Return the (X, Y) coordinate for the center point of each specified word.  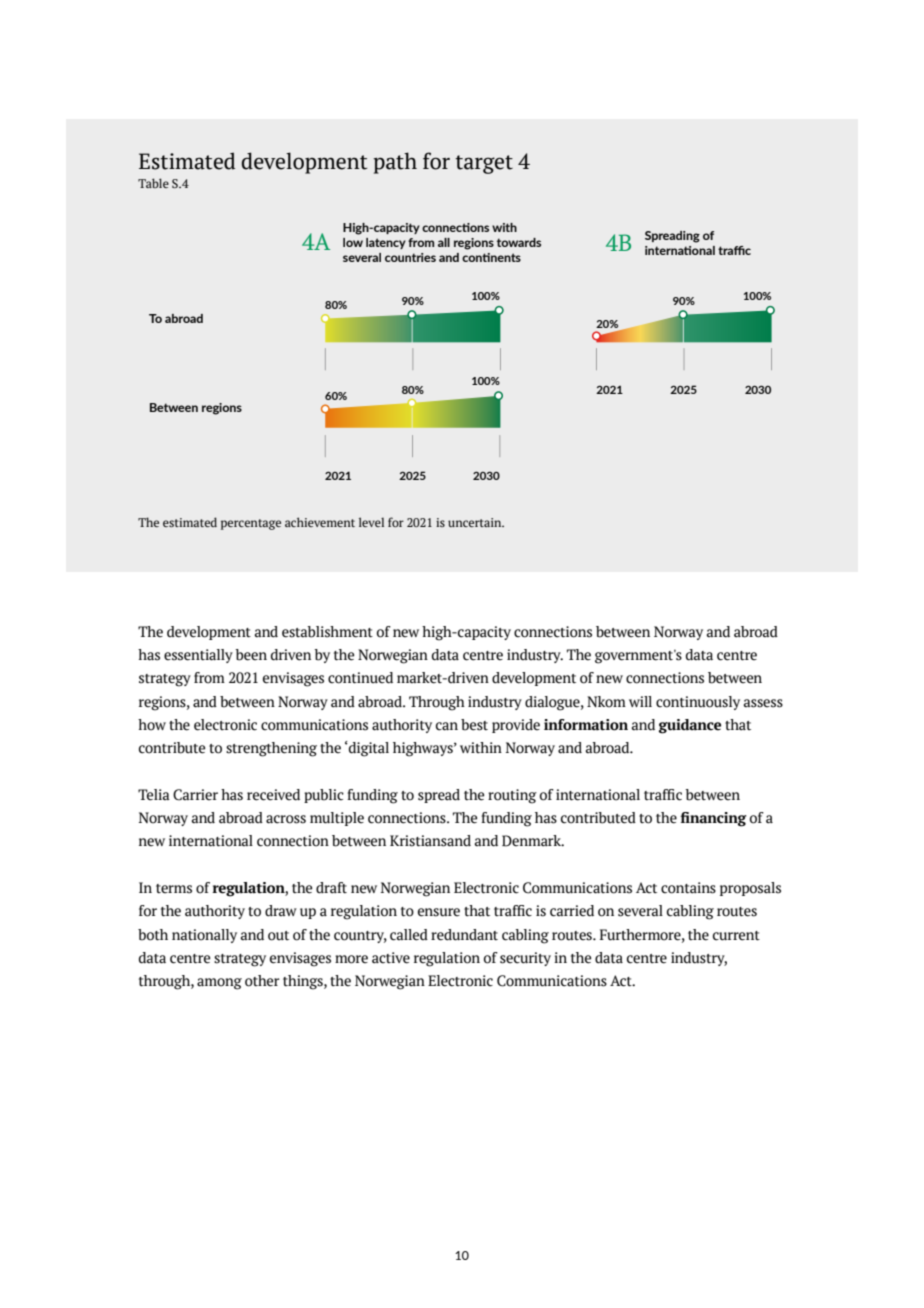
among (219, 984)
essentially (198, 656)
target (484, 164)
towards (519, 242)
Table (153, 183)
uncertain (476, 522)
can (447, 726)
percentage (251, 524)
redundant (464, 935)
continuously (698, 703)
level (371, 522)
